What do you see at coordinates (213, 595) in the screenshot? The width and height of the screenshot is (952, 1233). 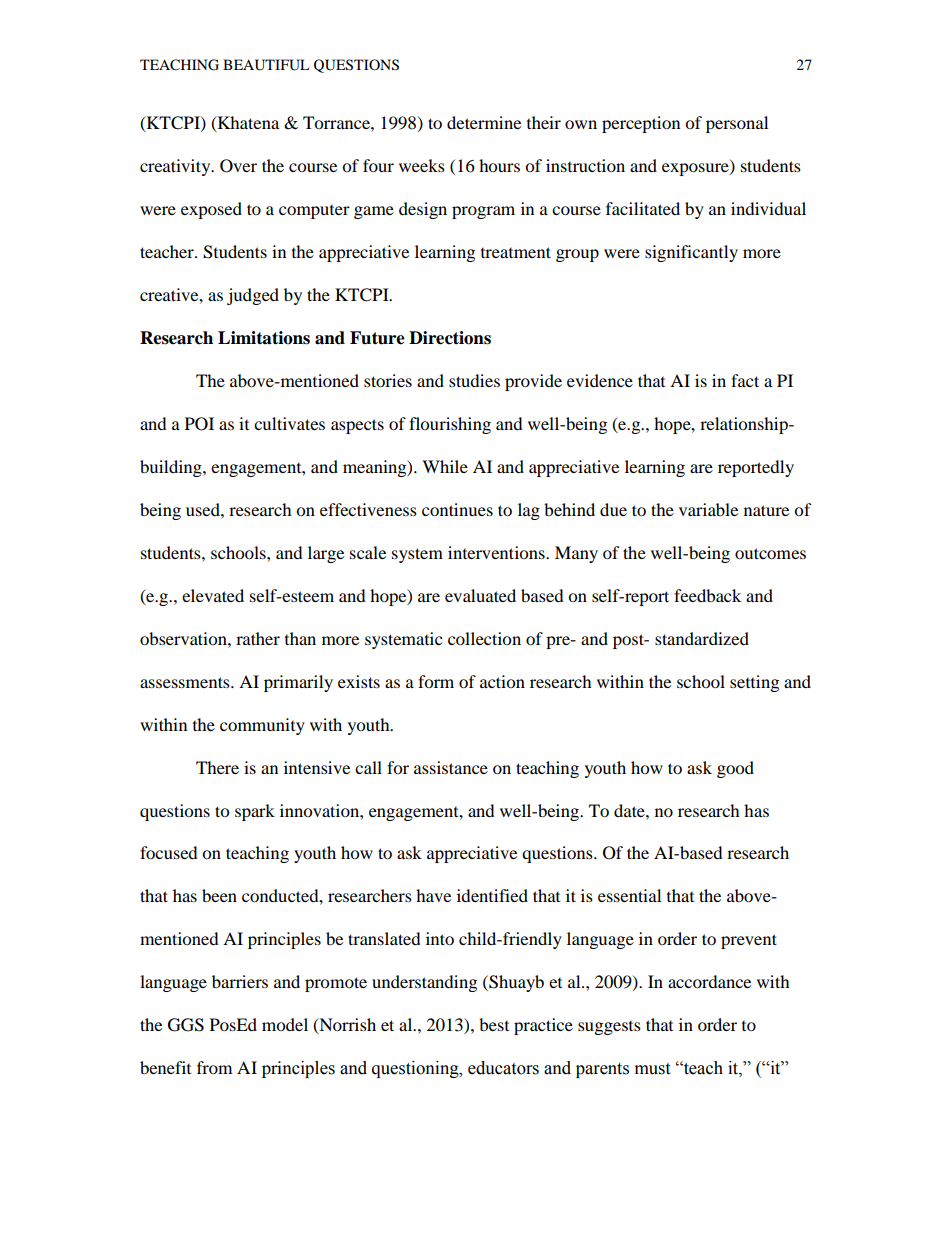 I see `elevated` at bounding box center [213, 595].
